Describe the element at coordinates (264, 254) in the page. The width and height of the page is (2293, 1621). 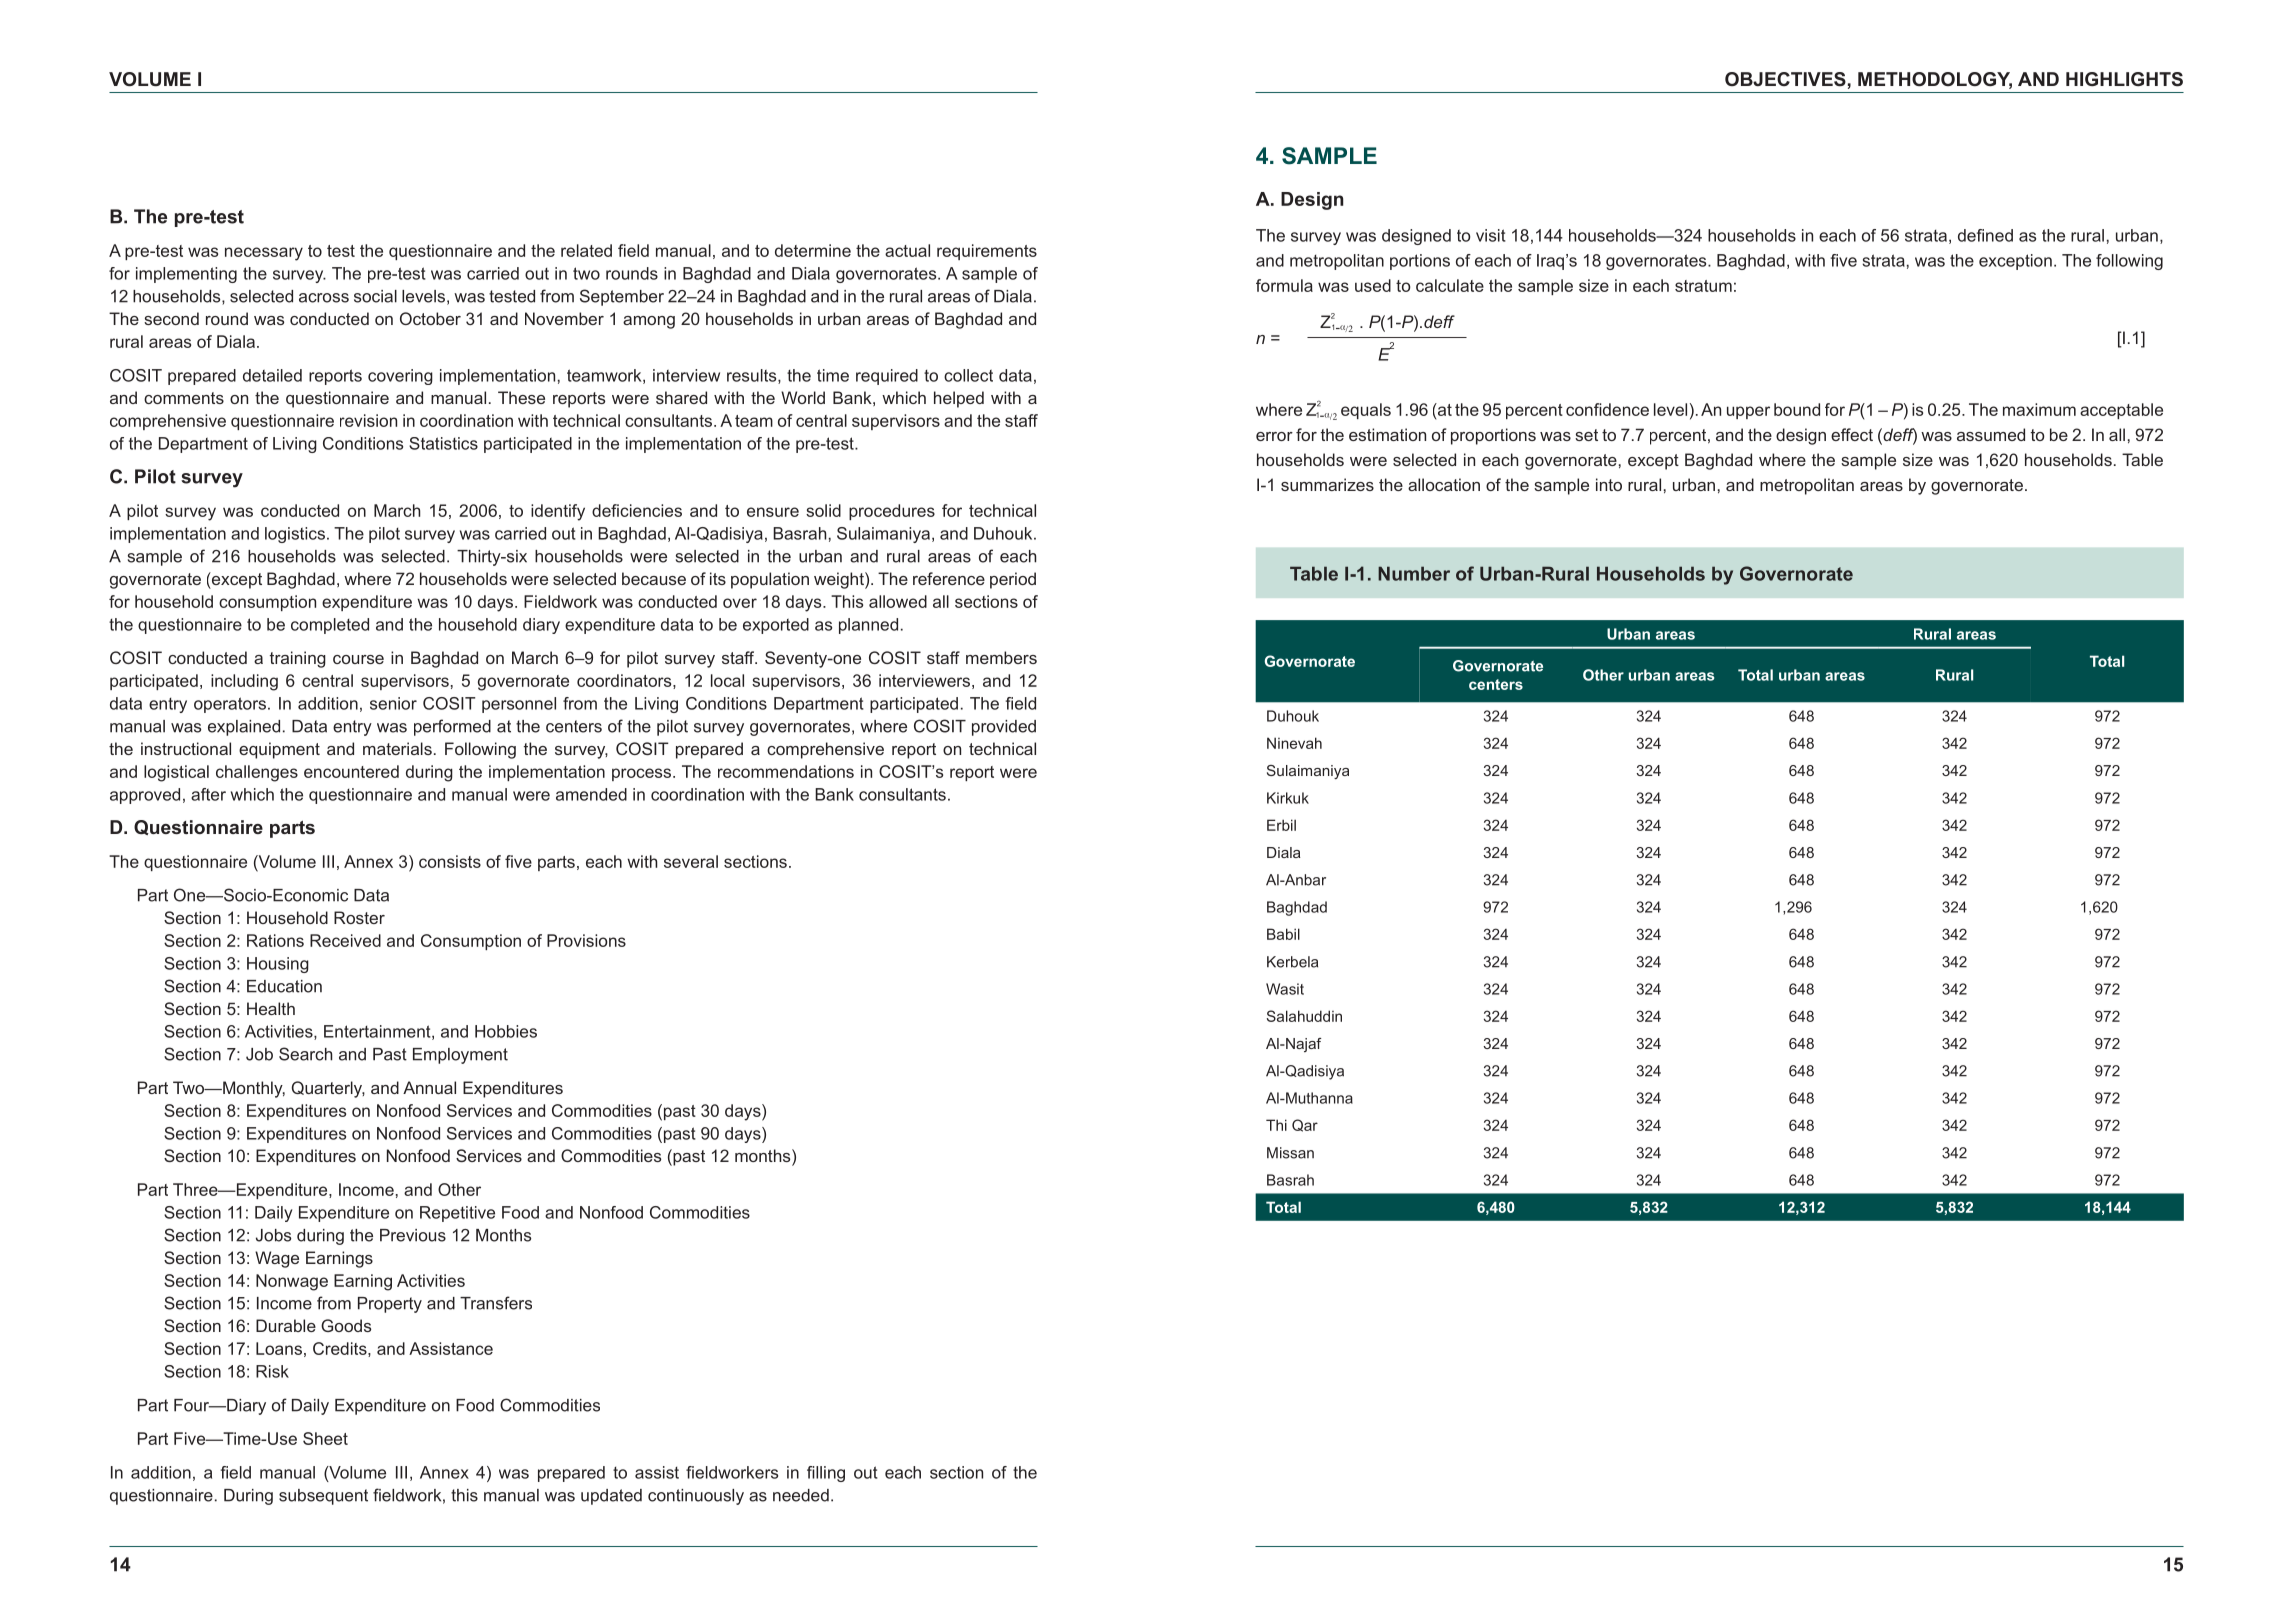
I see `necessary` at that location.
